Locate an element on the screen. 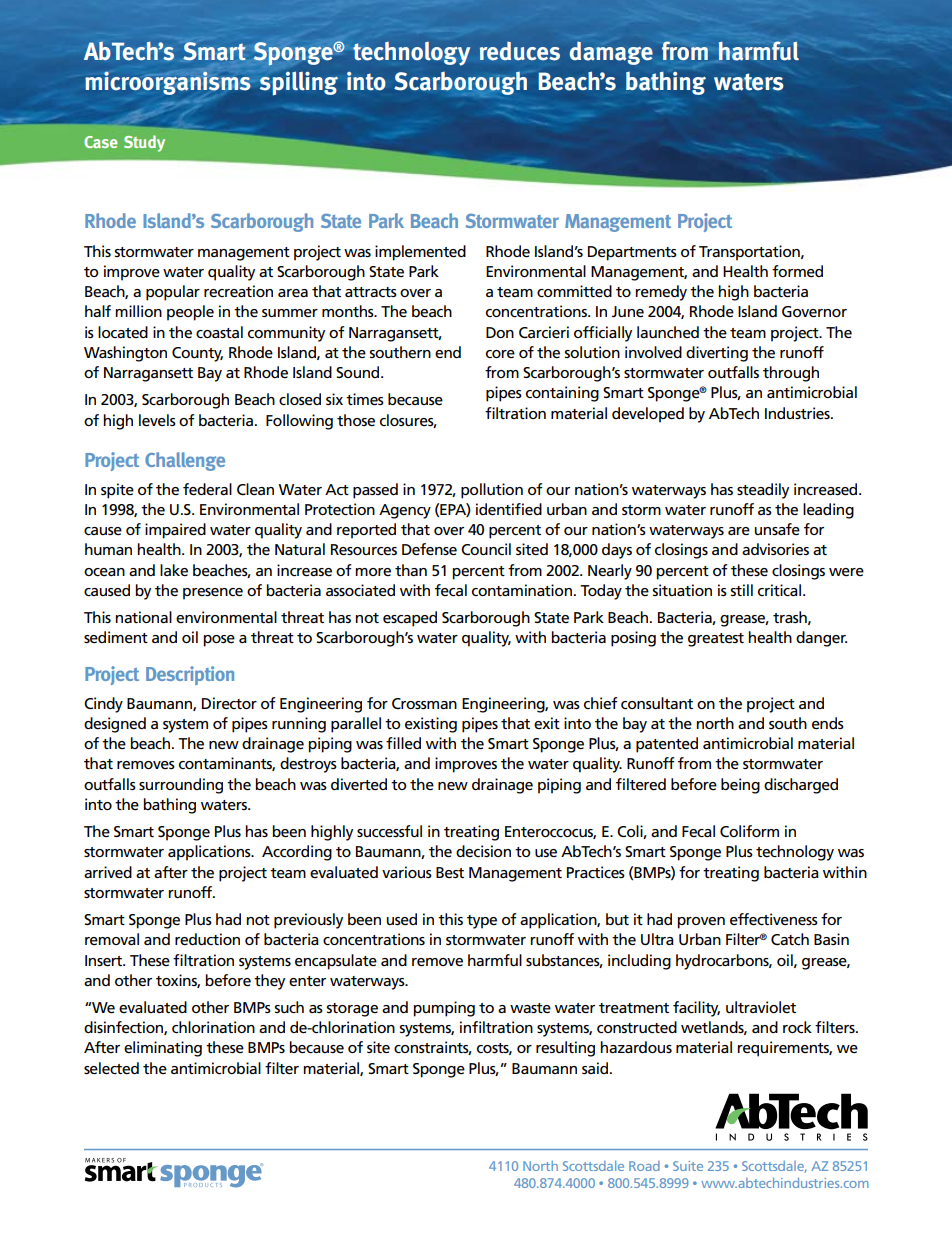  Best is located at coordinates (450, 872).
